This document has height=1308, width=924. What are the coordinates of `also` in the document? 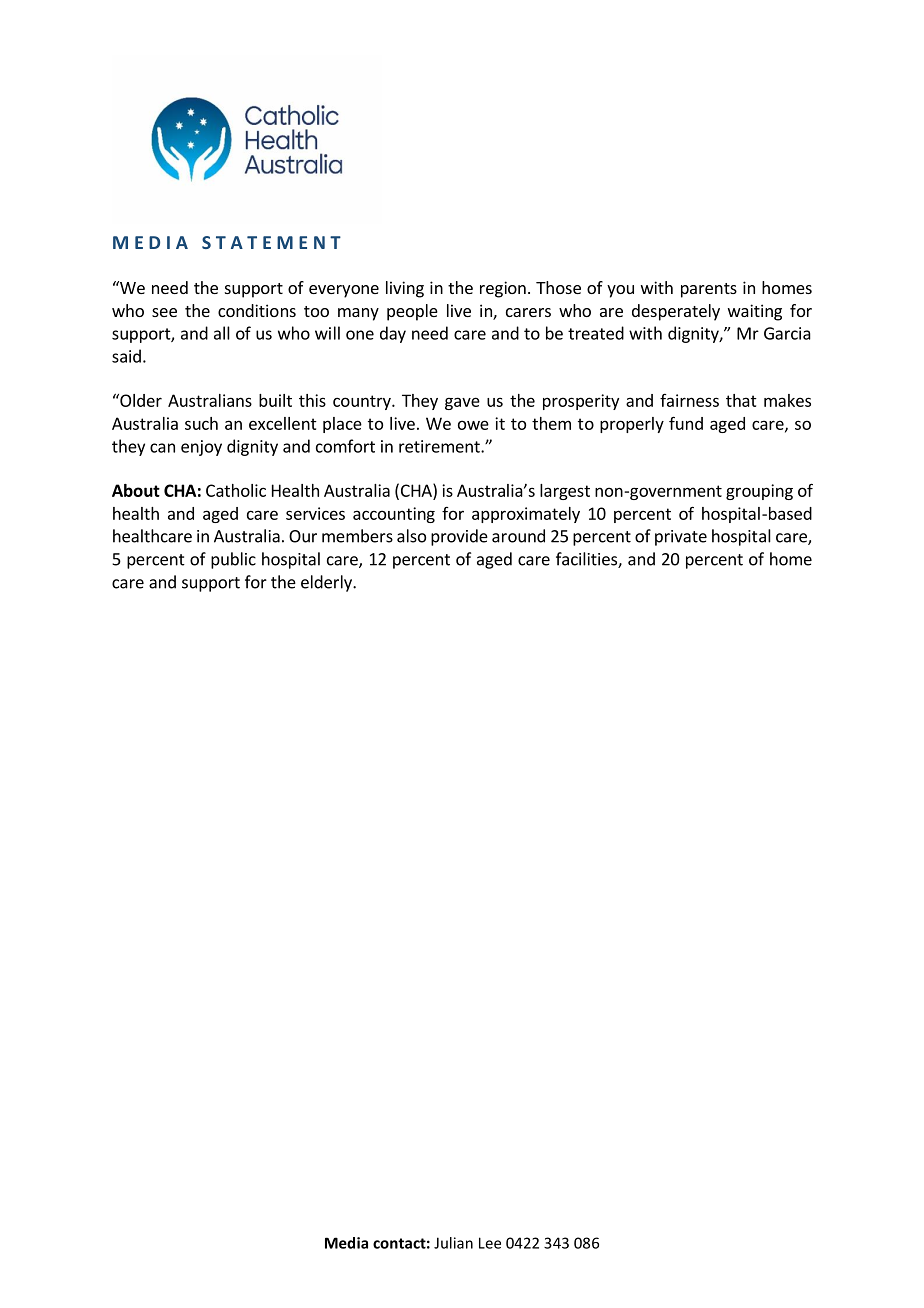 It's located at (411, 536).
